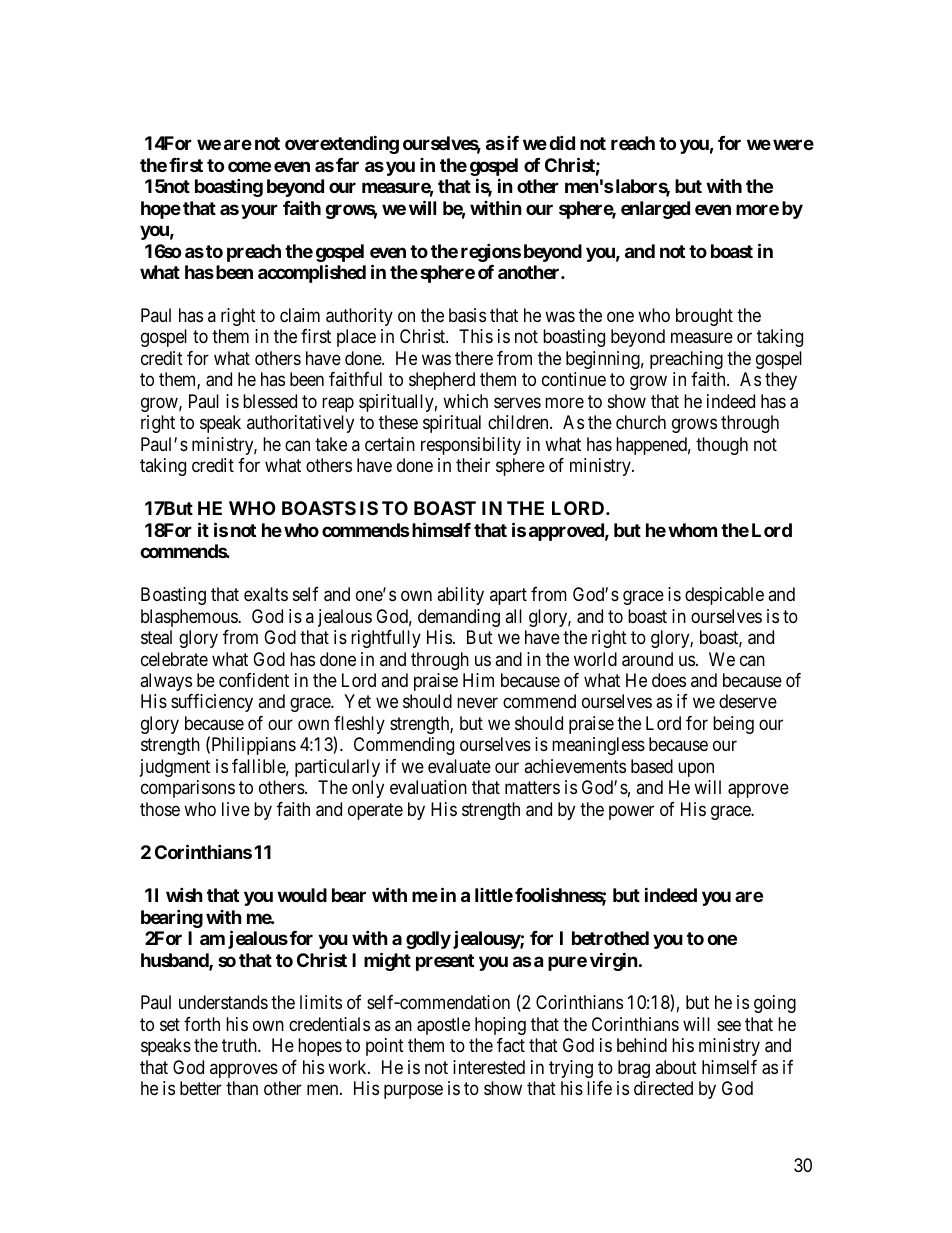 The image size is (952, 1233). I want to click on live, so click(236, 809).
